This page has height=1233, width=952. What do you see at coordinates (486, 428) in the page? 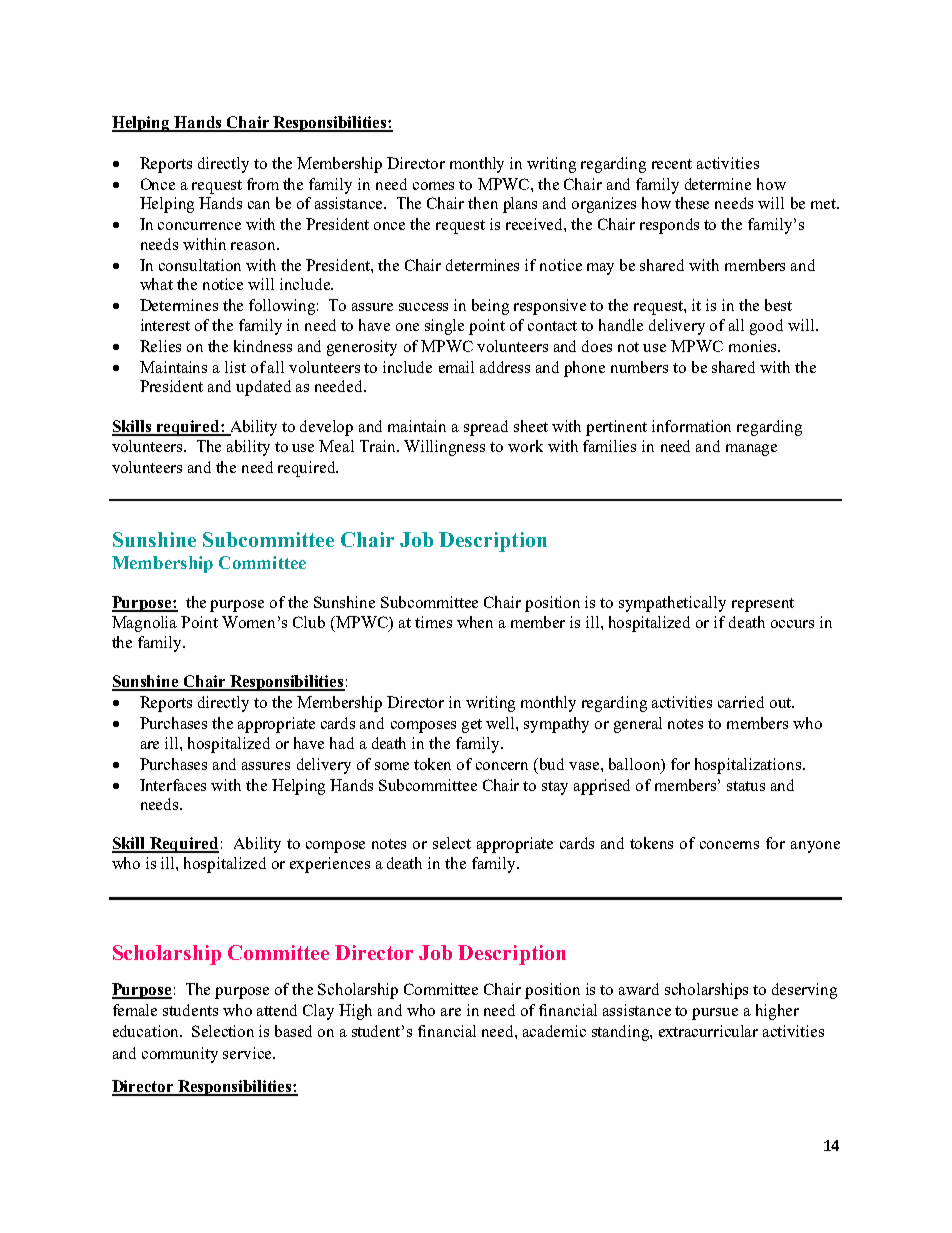
I see `spread` at bounding box center [486, 428].
